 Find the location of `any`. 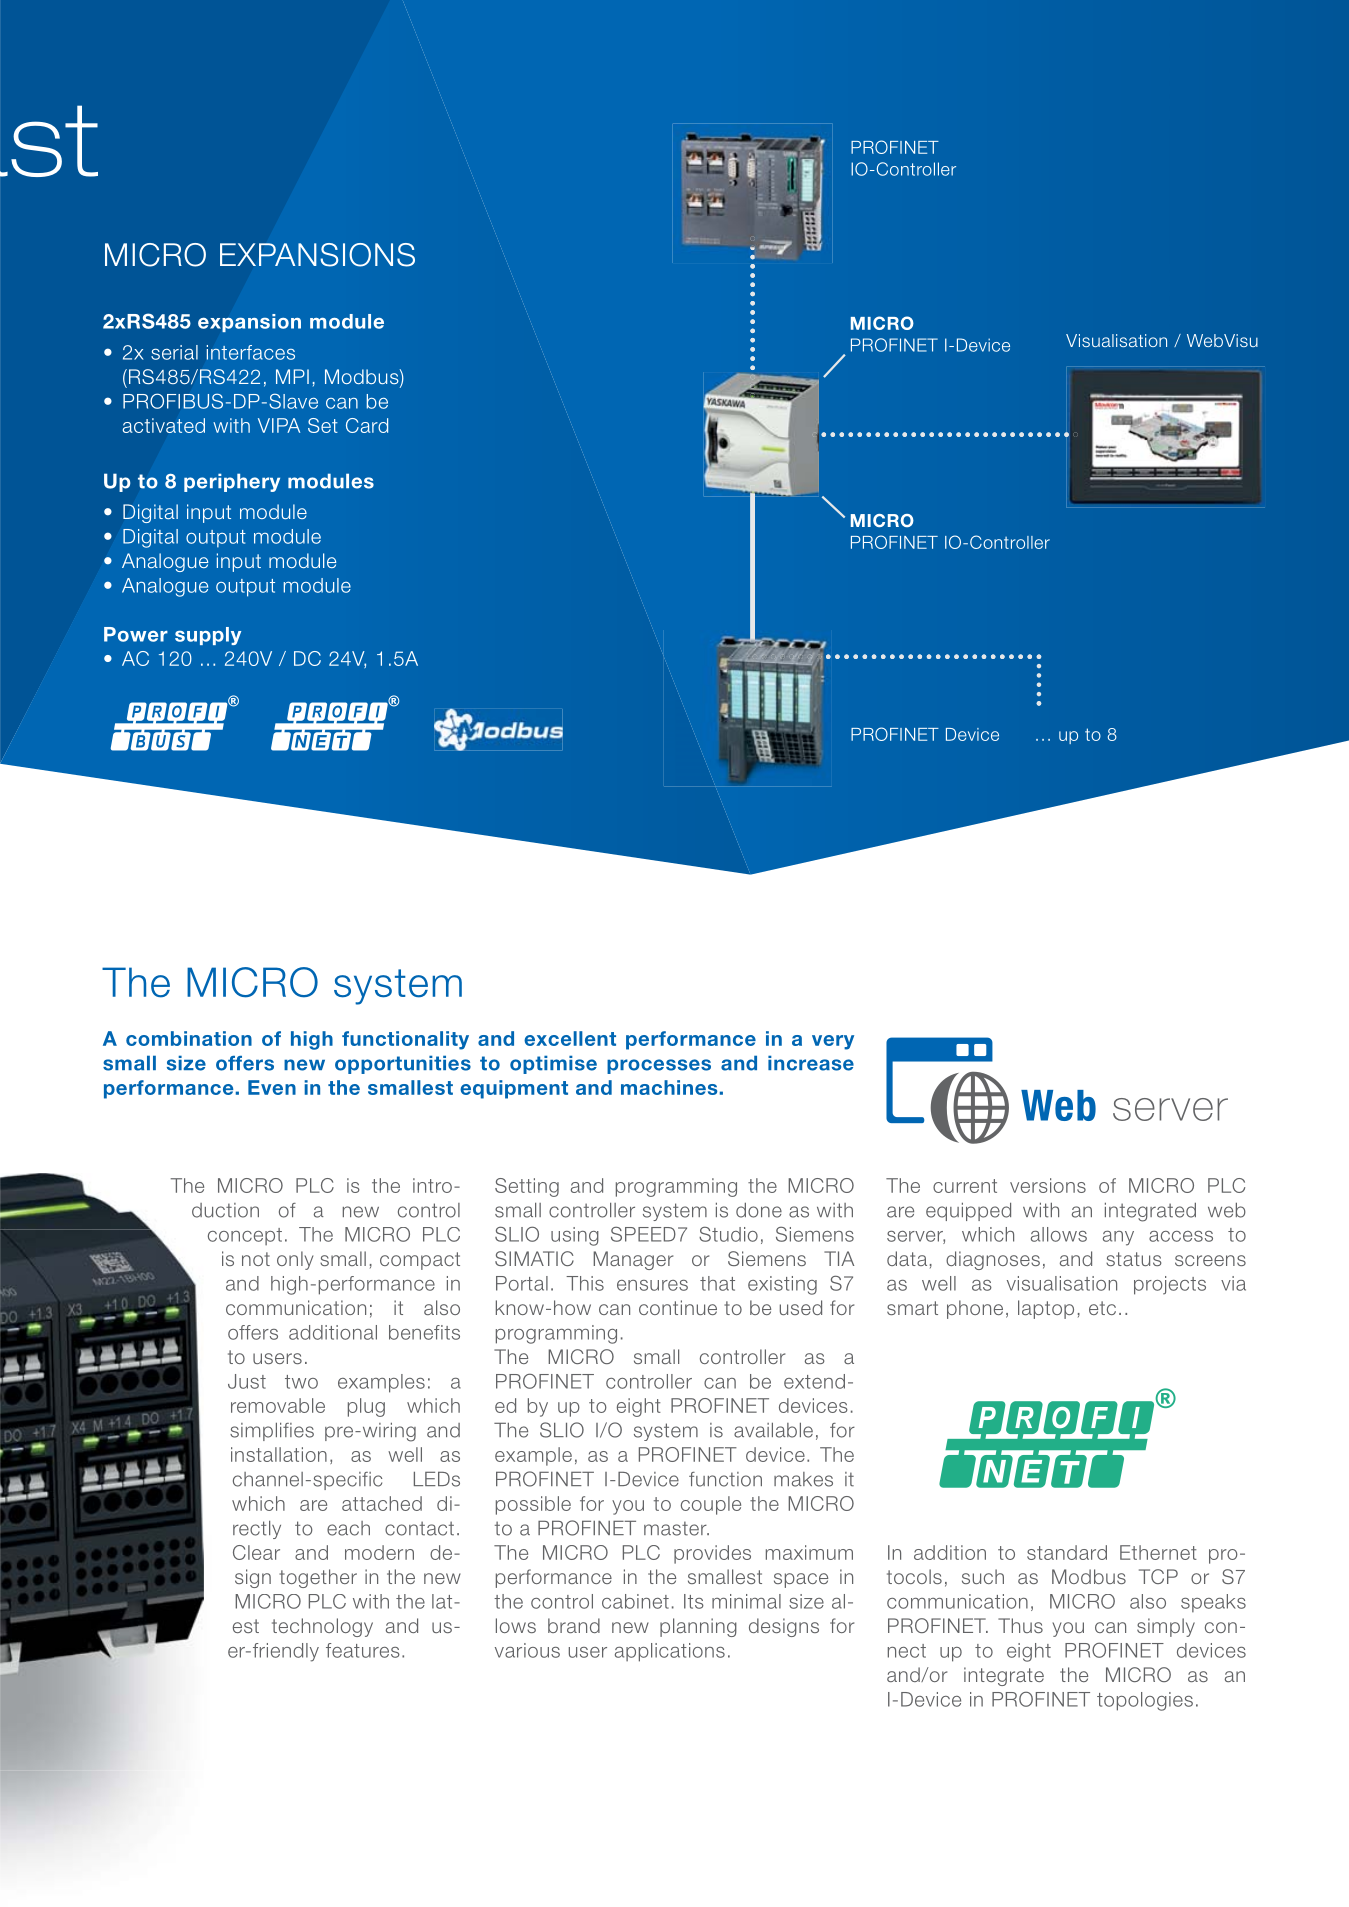

any is located at coordinates (1118, 1238).
